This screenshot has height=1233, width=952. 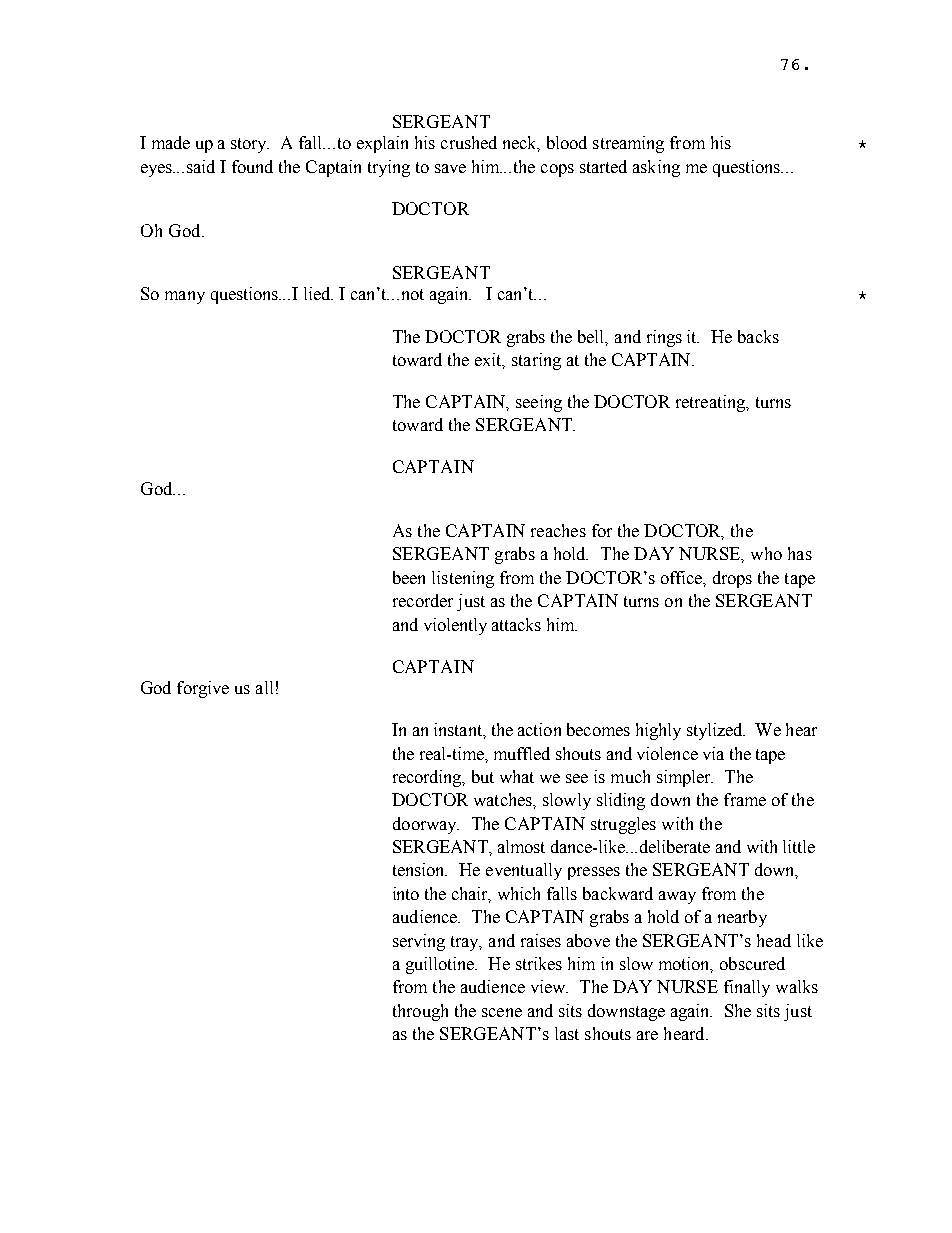 What do you see at coordinates (656, 168) in the screenshot?
I see `asking` at bounding box center [656, 168].
